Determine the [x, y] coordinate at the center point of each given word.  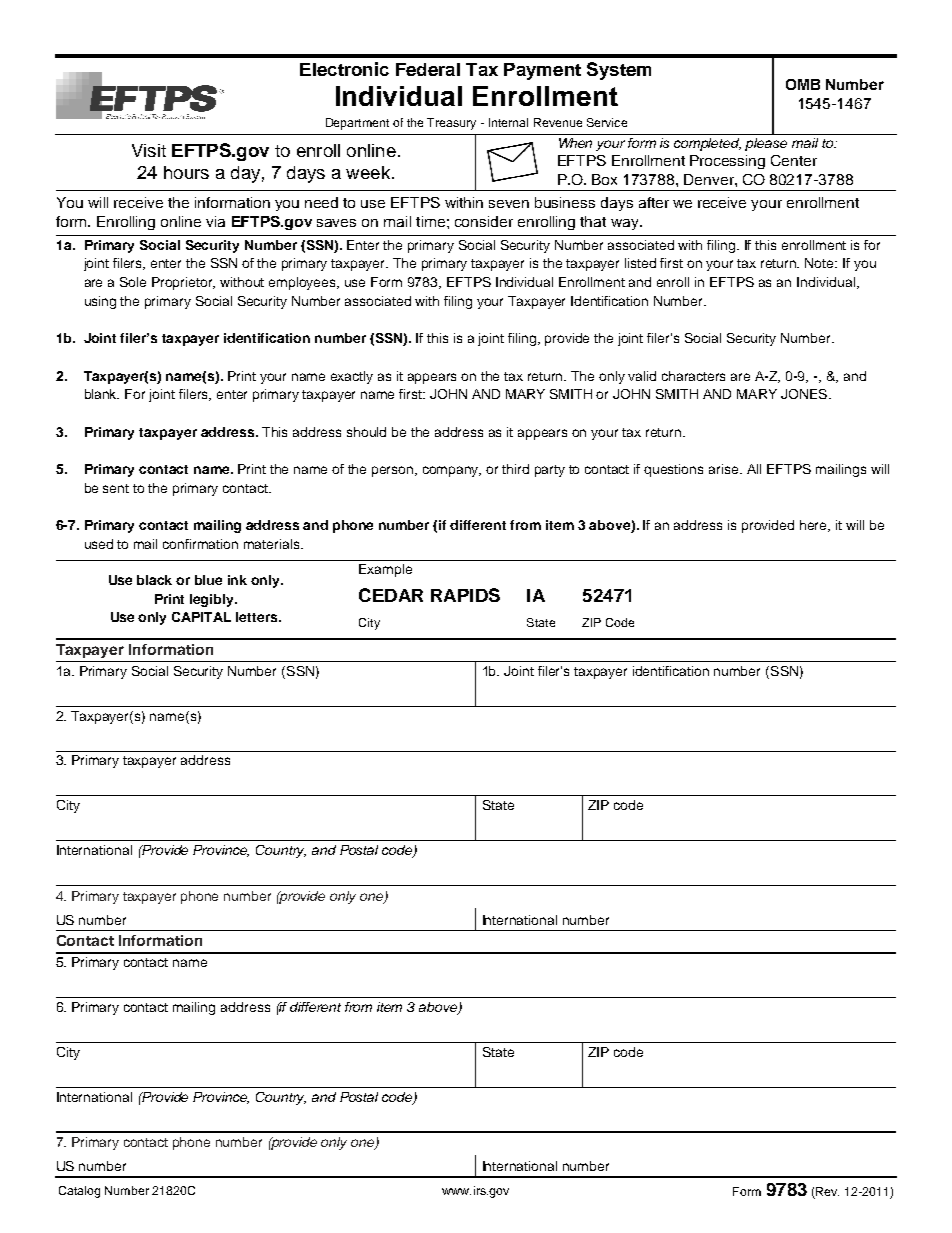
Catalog [79, 1192]
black [154, 580]
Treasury [451, 124]
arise [725, 469]
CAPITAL [201, 617]
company [452, 471]
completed [707, 144]
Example [385, 570]
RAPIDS [465, 595]
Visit [149, 150]
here [815, 526]
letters [258, 617]
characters [693, 376]
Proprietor [183, 283]
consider [484, 221]
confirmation [200, 544]
